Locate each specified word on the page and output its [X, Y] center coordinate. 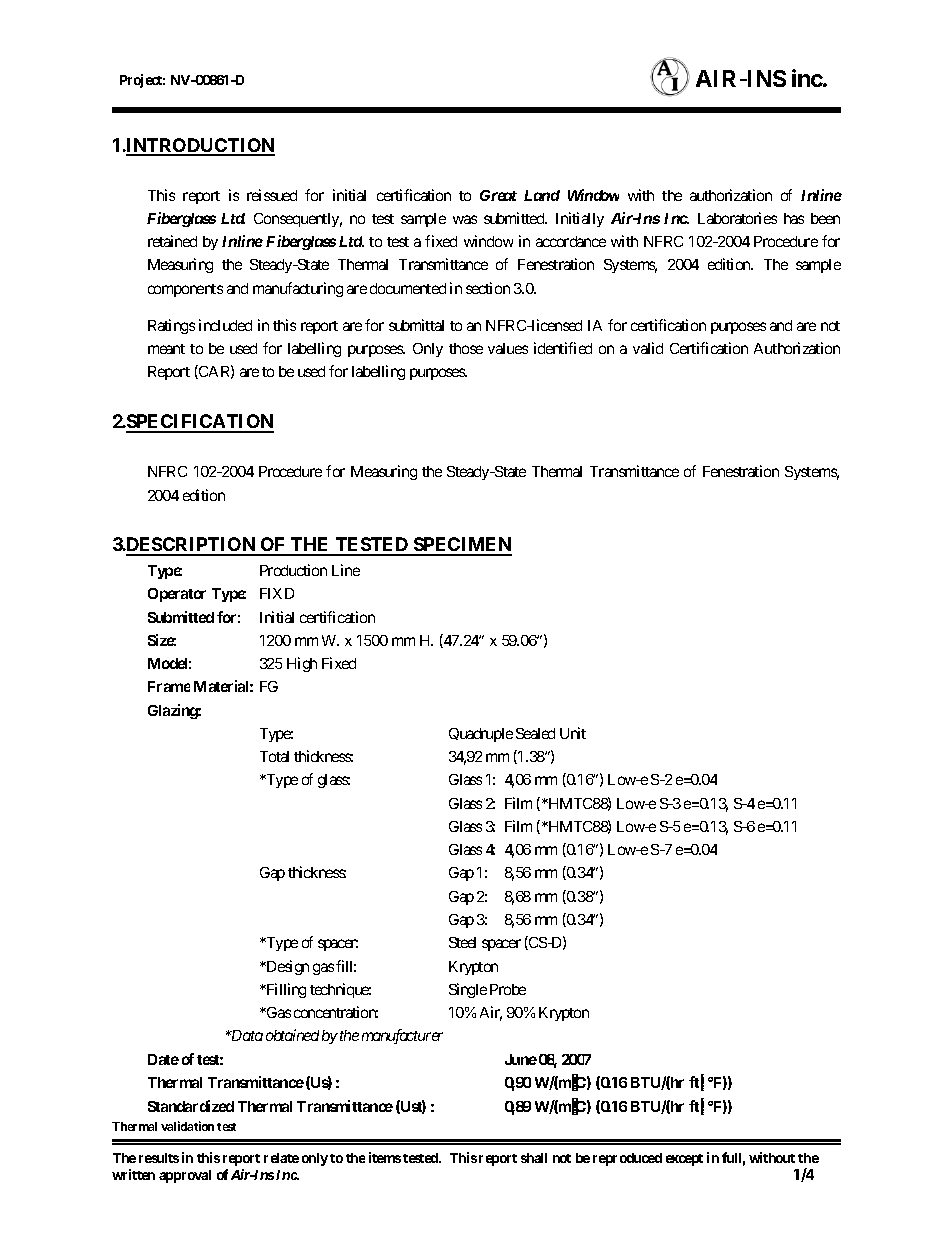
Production [293, 570]
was [465, 219]
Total [274, 756]
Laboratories [737, 218]
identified [563, 348]
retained [172, 241]
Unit [573, 733]
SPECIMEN [462, 546]
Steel [462, 942]
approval [185, 1176]
